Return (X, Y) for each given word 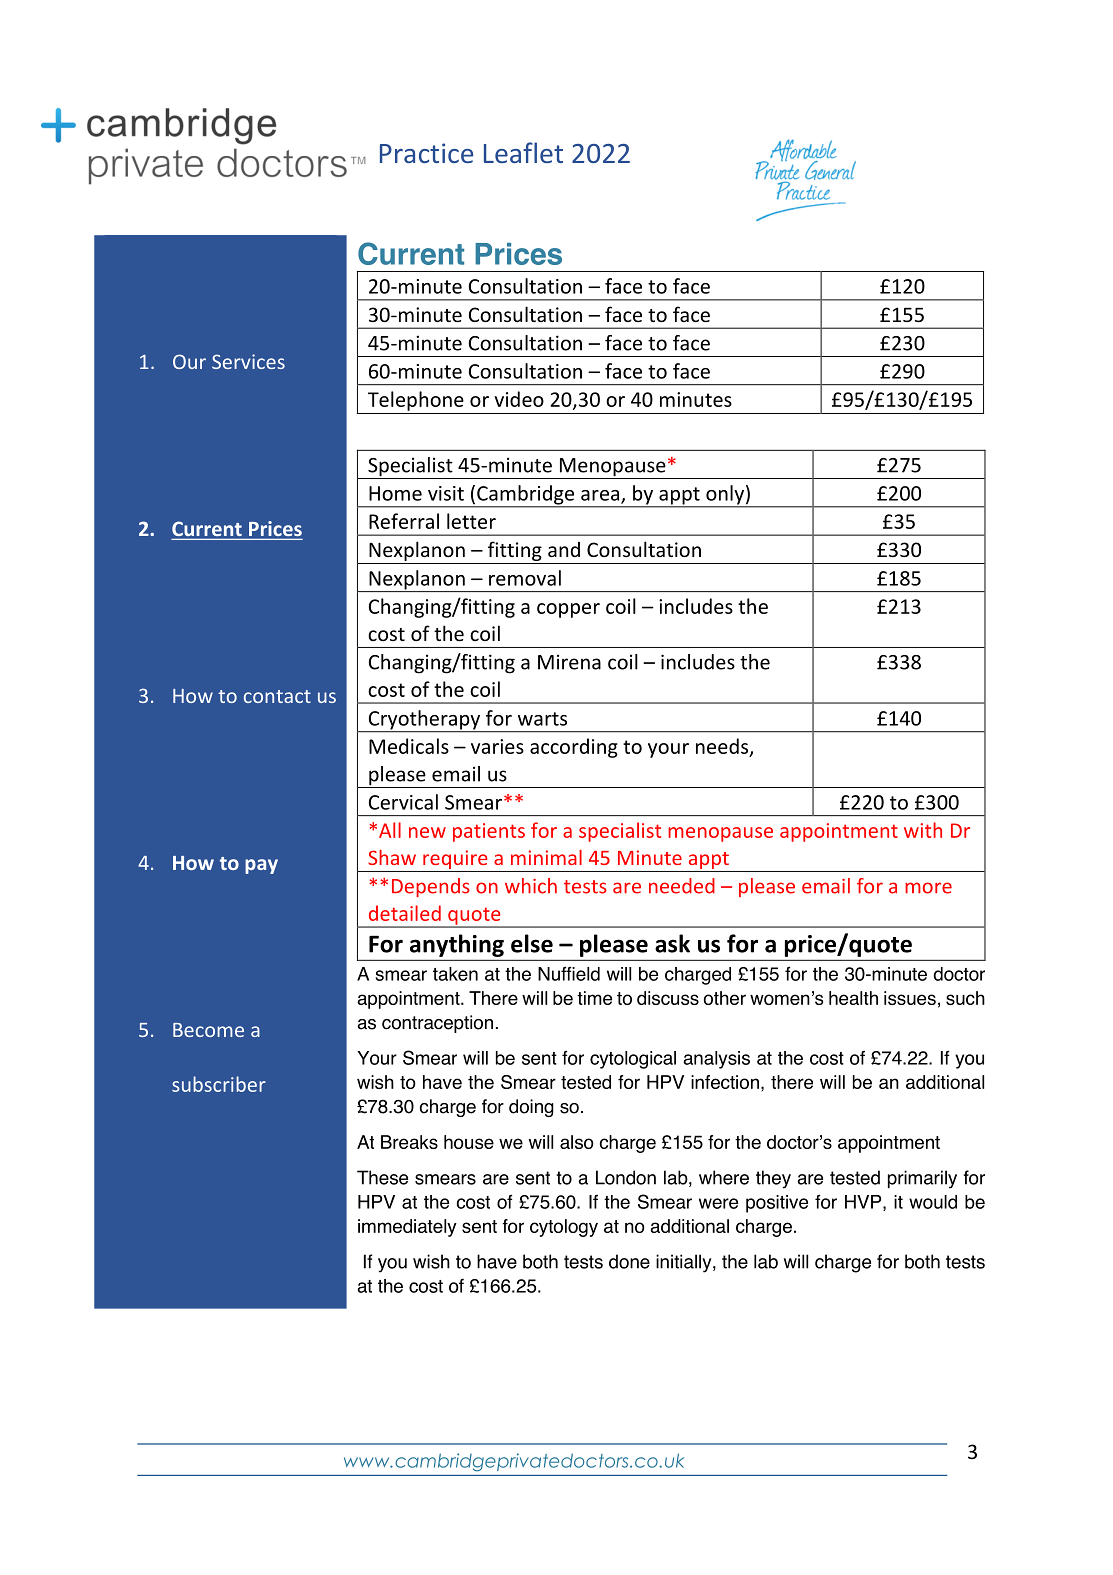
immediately (407, 1228)
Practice (426, 153)
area (601, 496)
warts (542, 719)
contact (277, 696)
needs (723, 747)
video (519, 399)
